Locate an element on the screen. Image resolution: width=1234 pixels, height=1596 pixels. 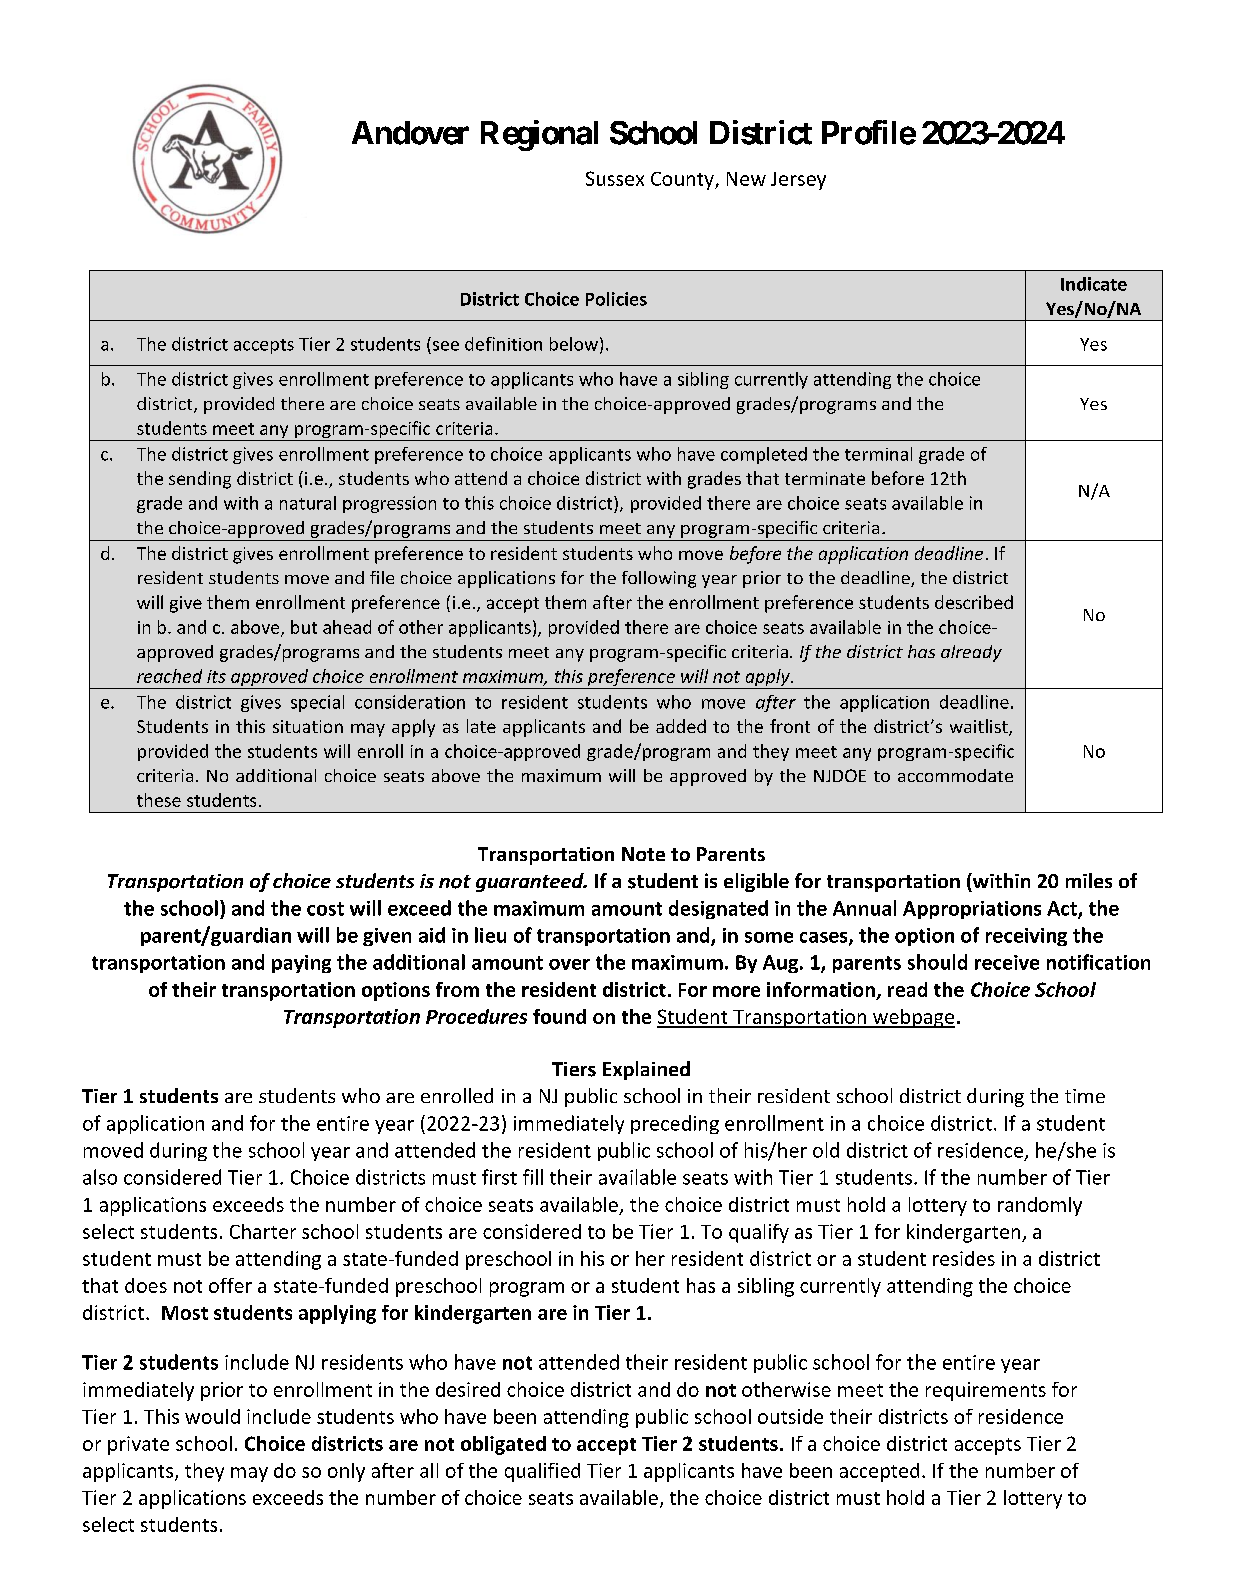
described is located at coordinates (974, 602).
